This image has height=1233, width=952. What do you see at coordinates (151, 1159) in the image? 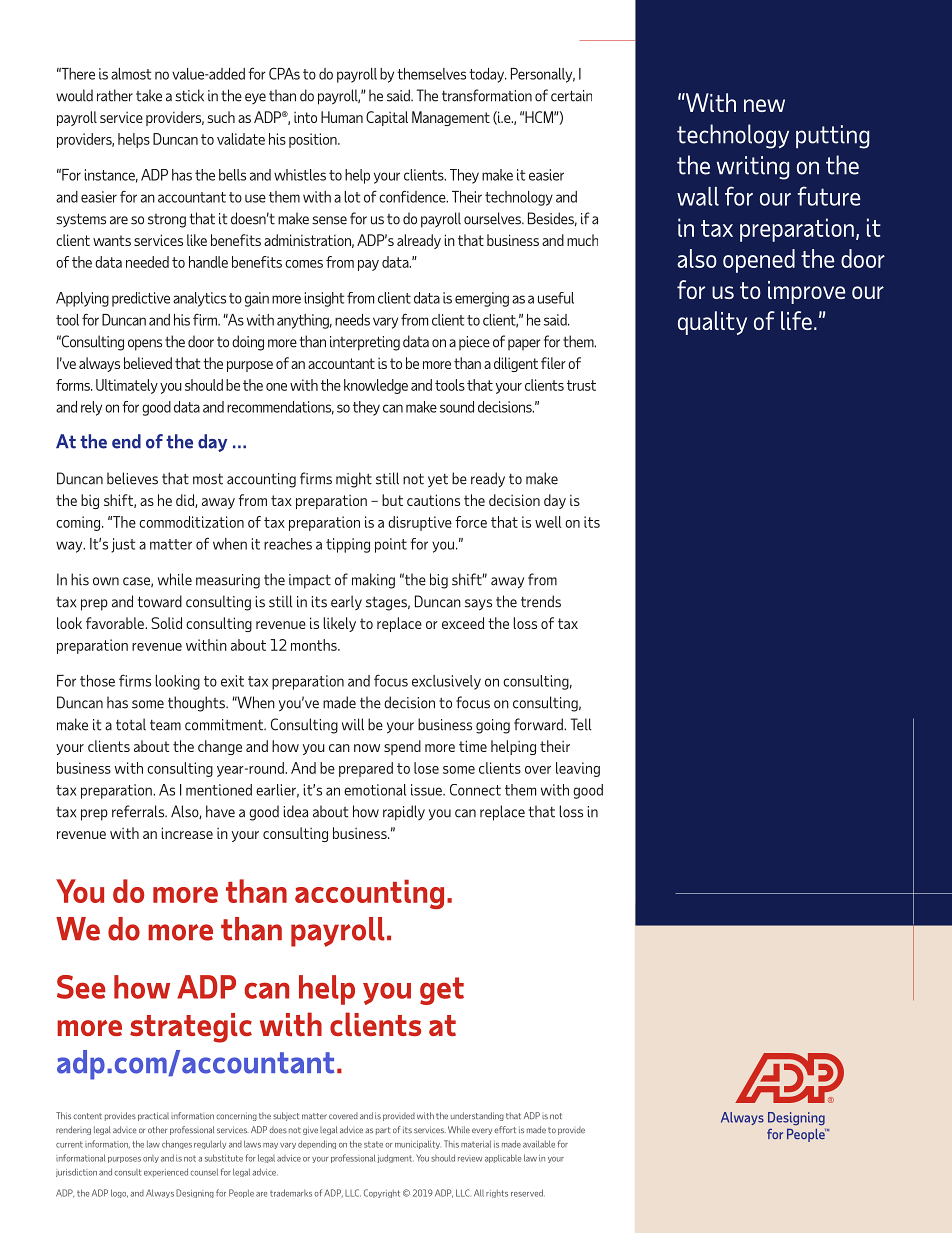
I see `only` at bounding box center [151, 1159].
